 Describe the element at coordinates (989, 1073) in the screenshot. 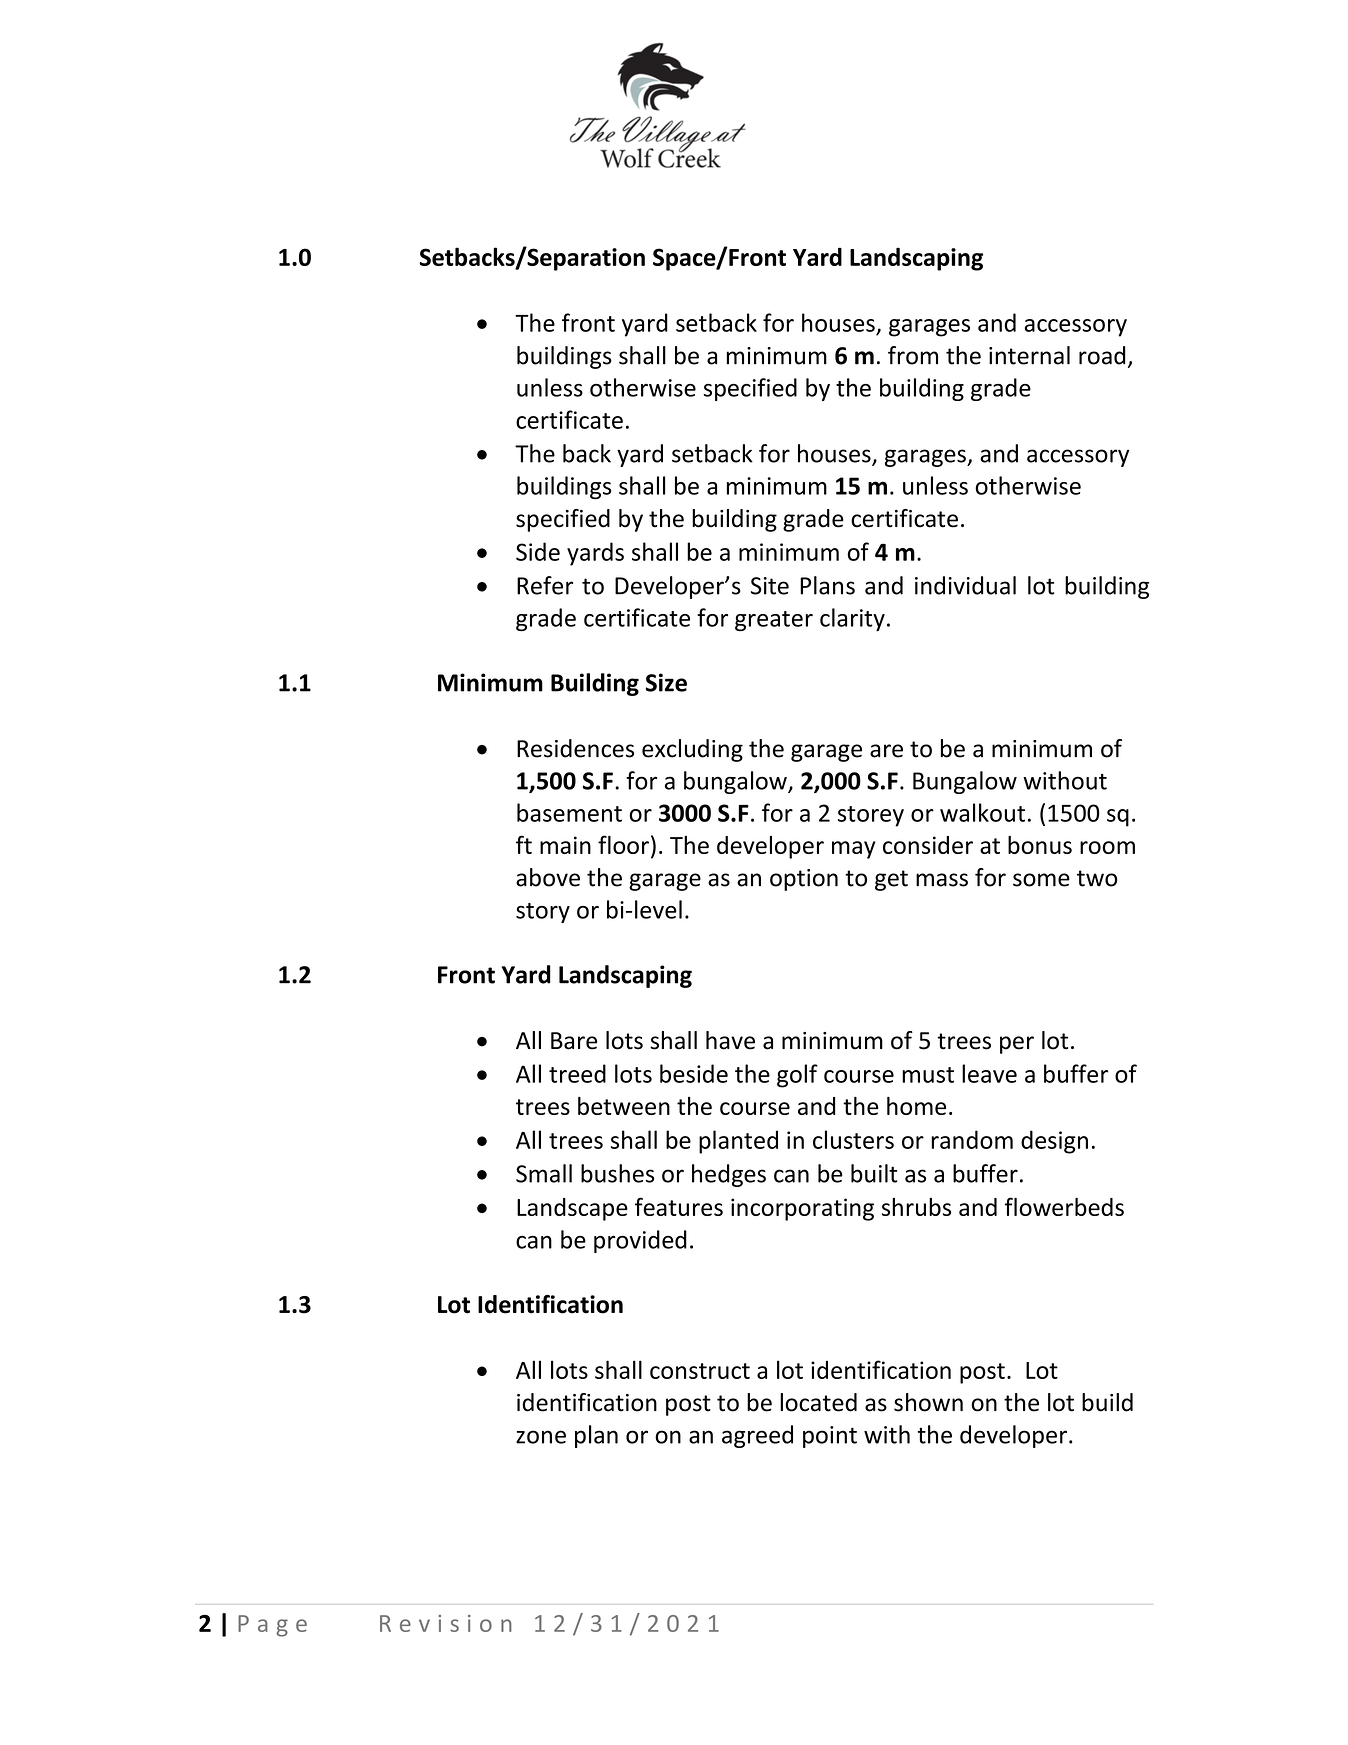

I see `leave` at that location.
